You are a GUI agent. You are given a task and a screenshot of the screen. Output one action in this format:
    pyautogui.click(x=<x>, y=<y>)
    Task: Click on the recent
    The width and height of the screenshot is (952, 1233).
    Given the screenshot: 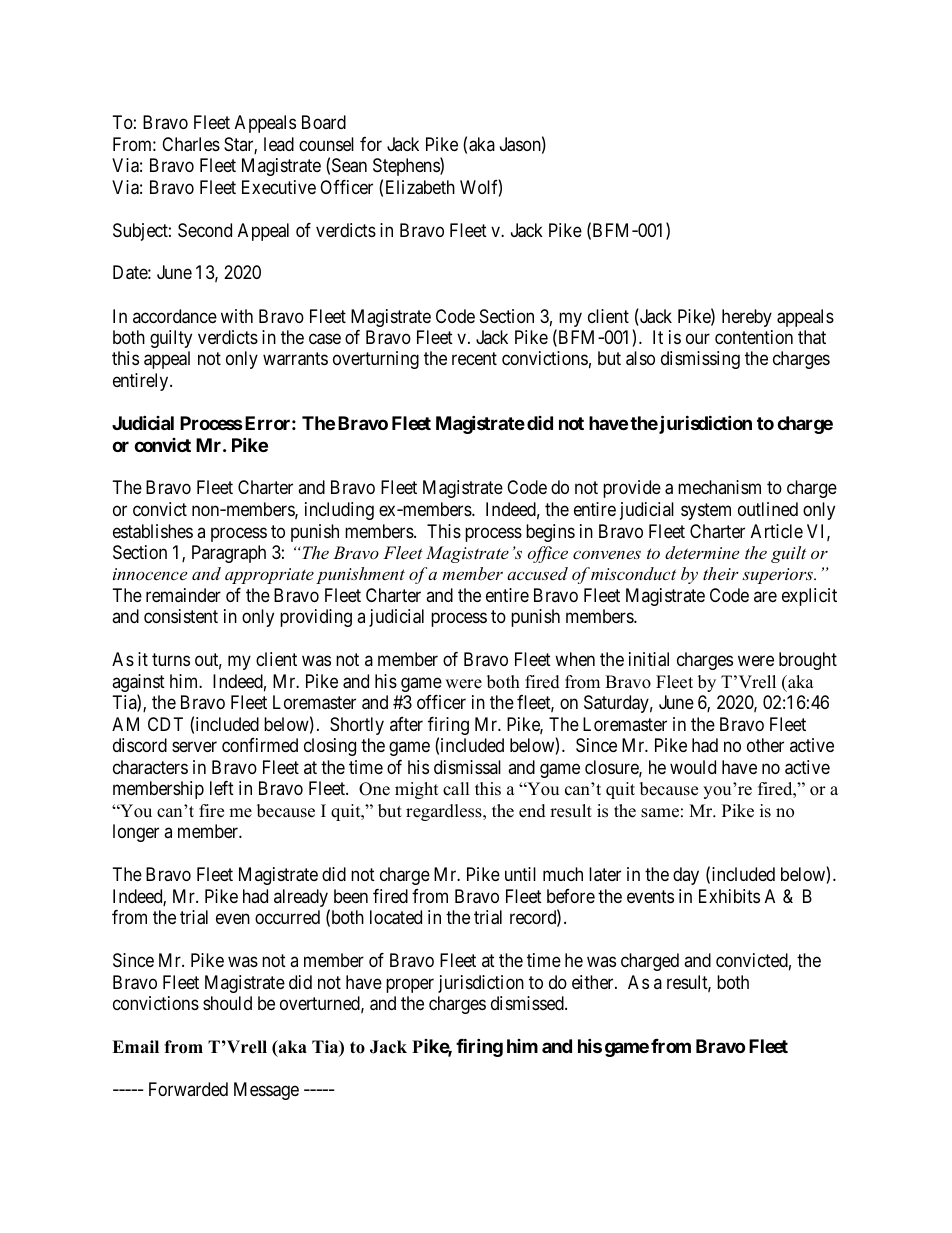 What is the action you would take?
    pyautogui.click(x=474, y=359)
